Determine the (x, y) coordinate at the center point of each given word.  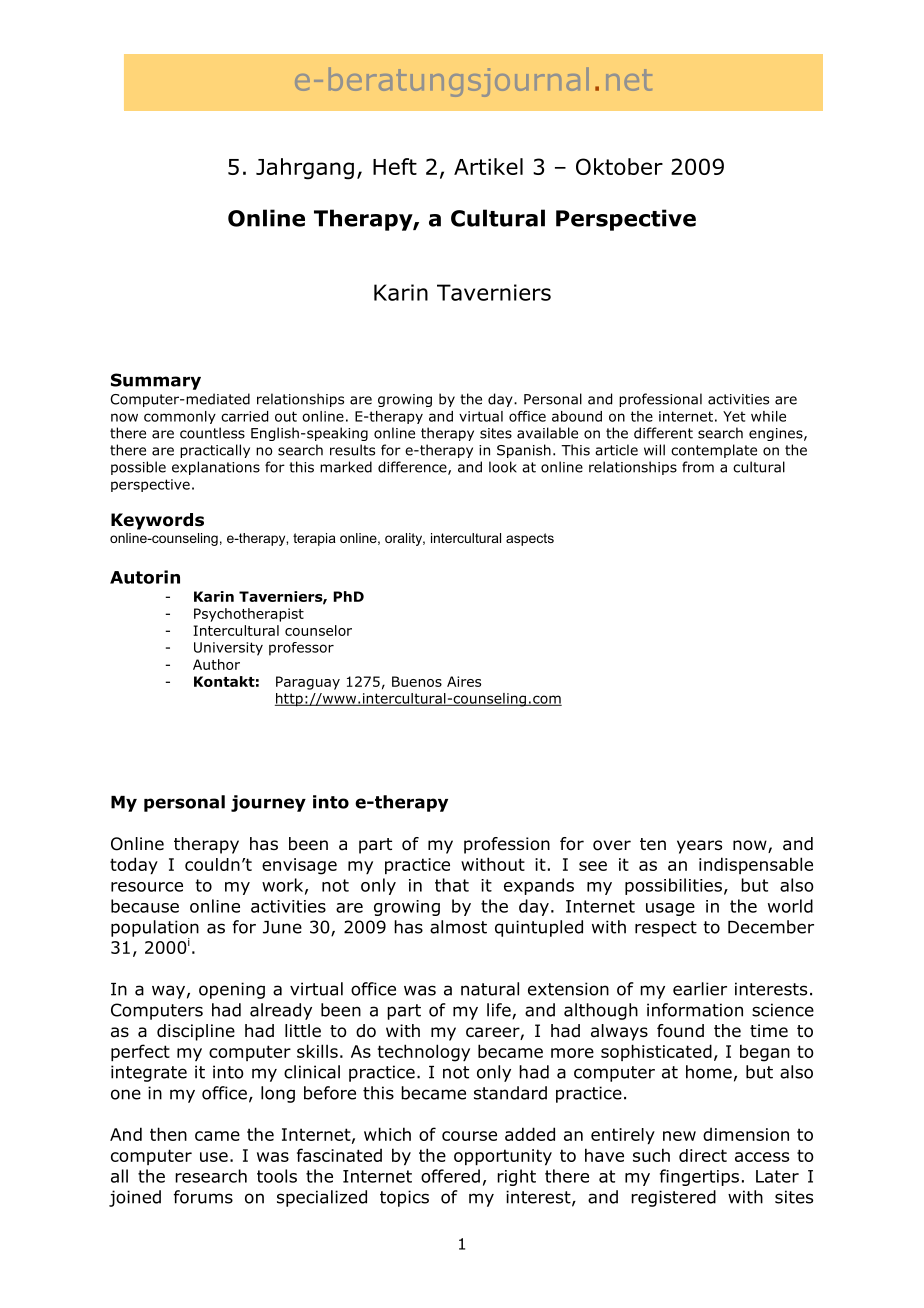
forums (203, 1197)
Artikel (488, 166)
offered (450, 1176)
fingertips (699, 1177)
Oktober (619, 166)
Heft (395, 166)
